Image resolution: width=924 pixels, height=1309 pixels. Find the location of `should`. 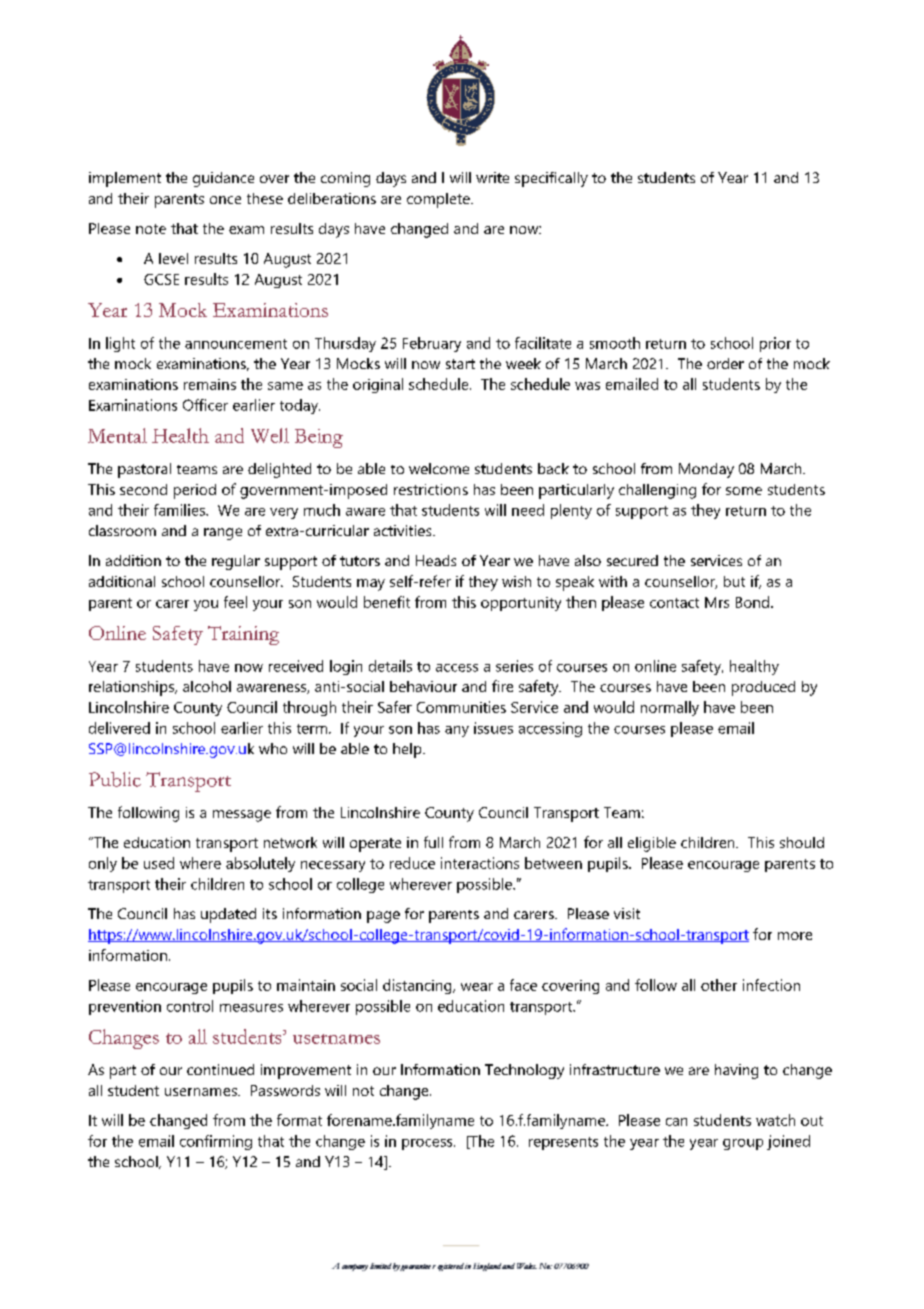

should is located at coordinates (802, 842).
